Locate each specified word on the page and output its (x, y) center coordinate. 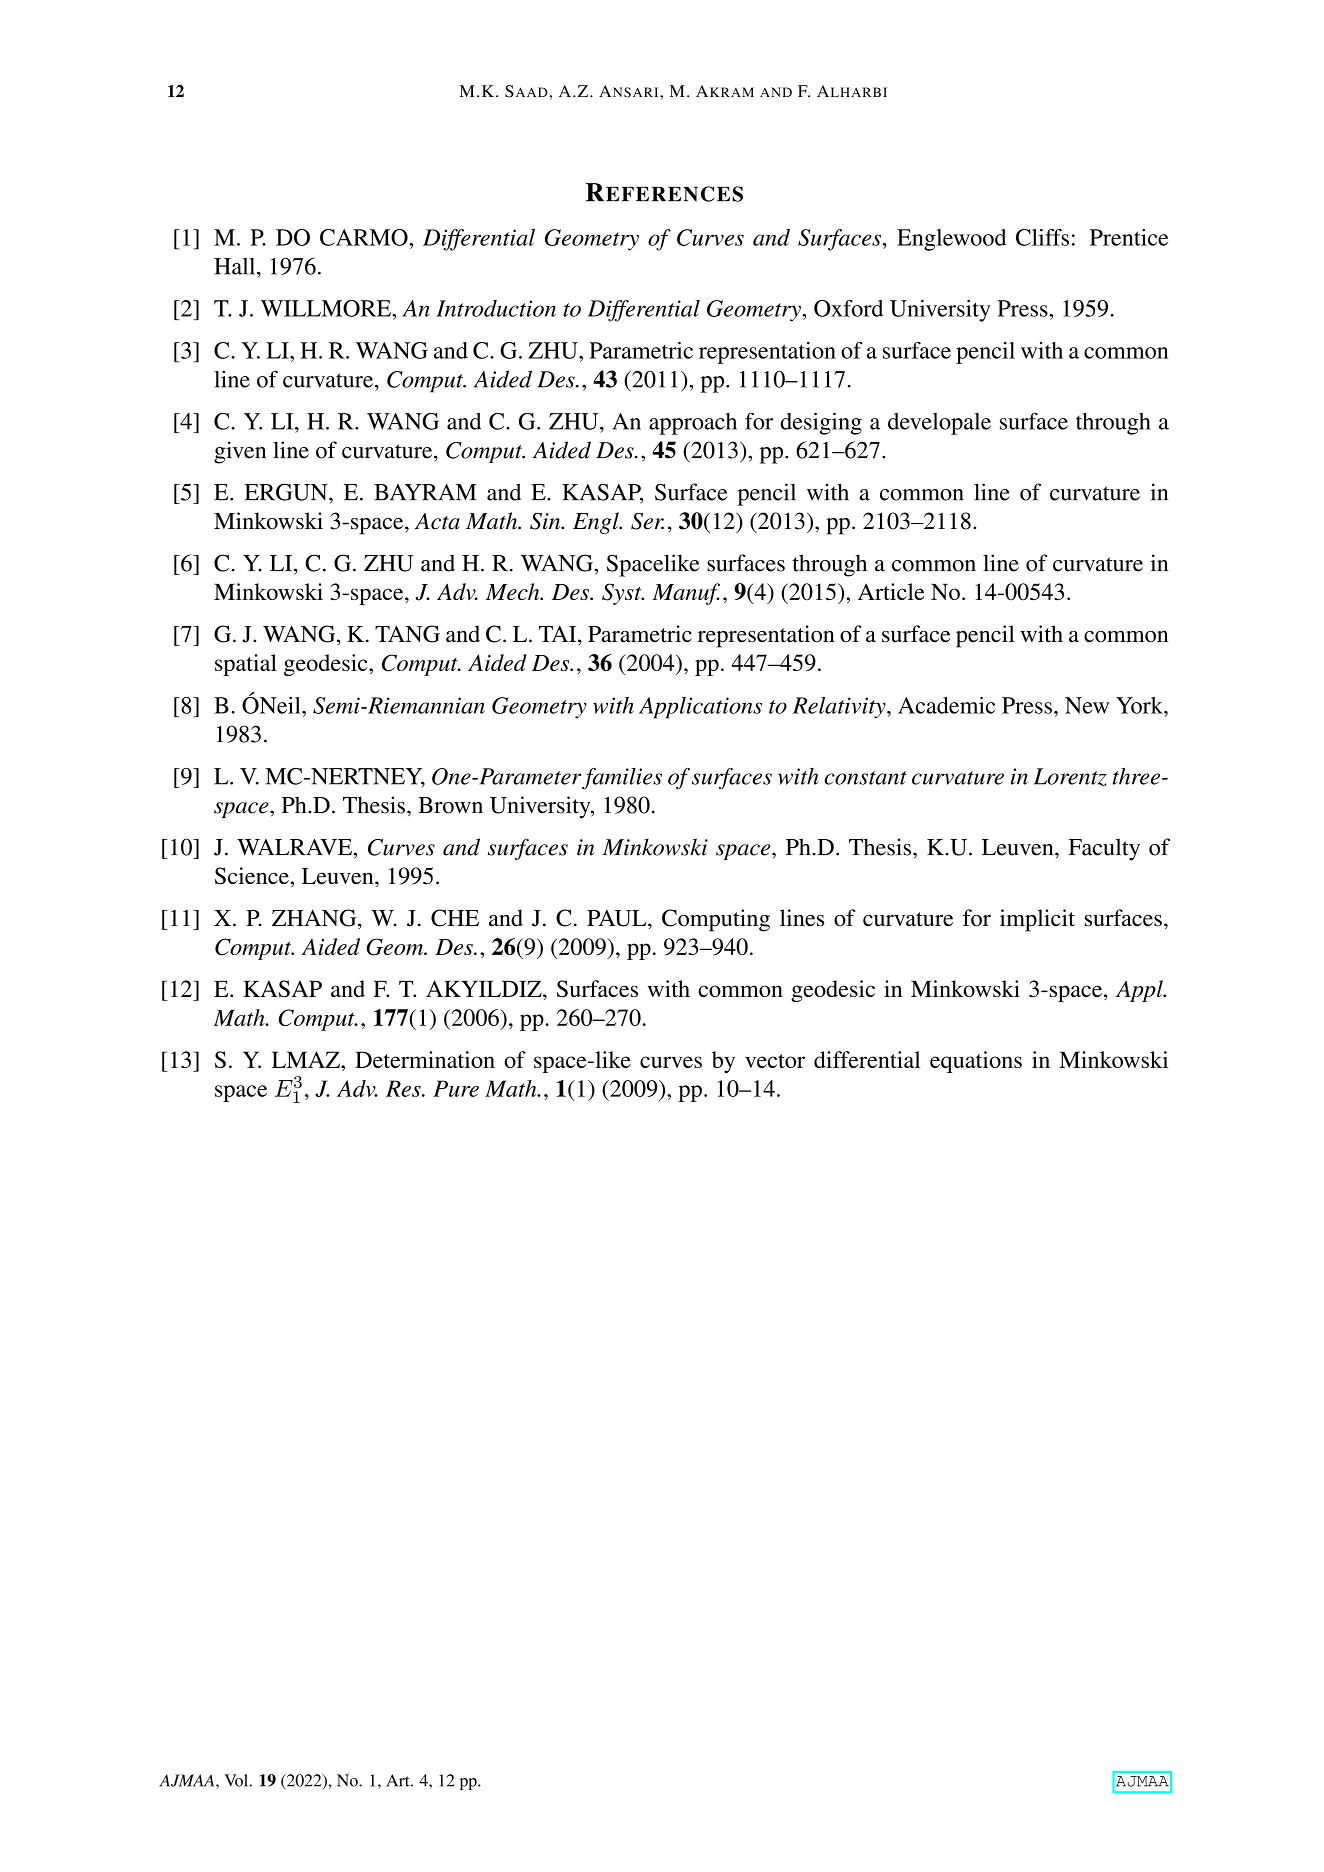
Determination (425, 1059)
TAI (559, 633)
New (1087, 705)
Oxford (848, 308)
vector (775, 1061)
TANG (407, 634)
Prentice (1129, 237)
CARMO (365, 237)
